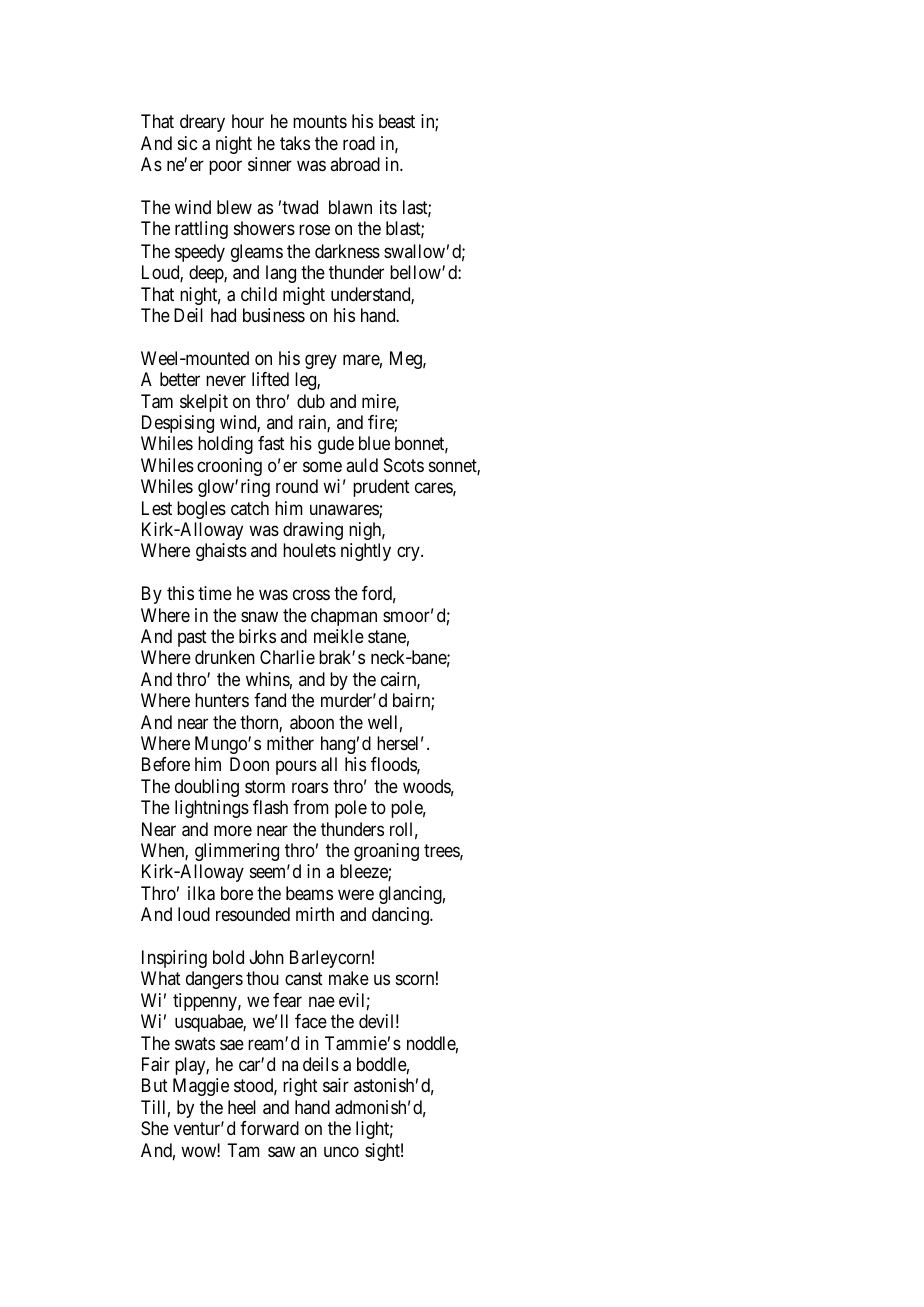 The width and height of the screenshot is (924, 1307). I want to click on Maggie, so click(201, 1087).
